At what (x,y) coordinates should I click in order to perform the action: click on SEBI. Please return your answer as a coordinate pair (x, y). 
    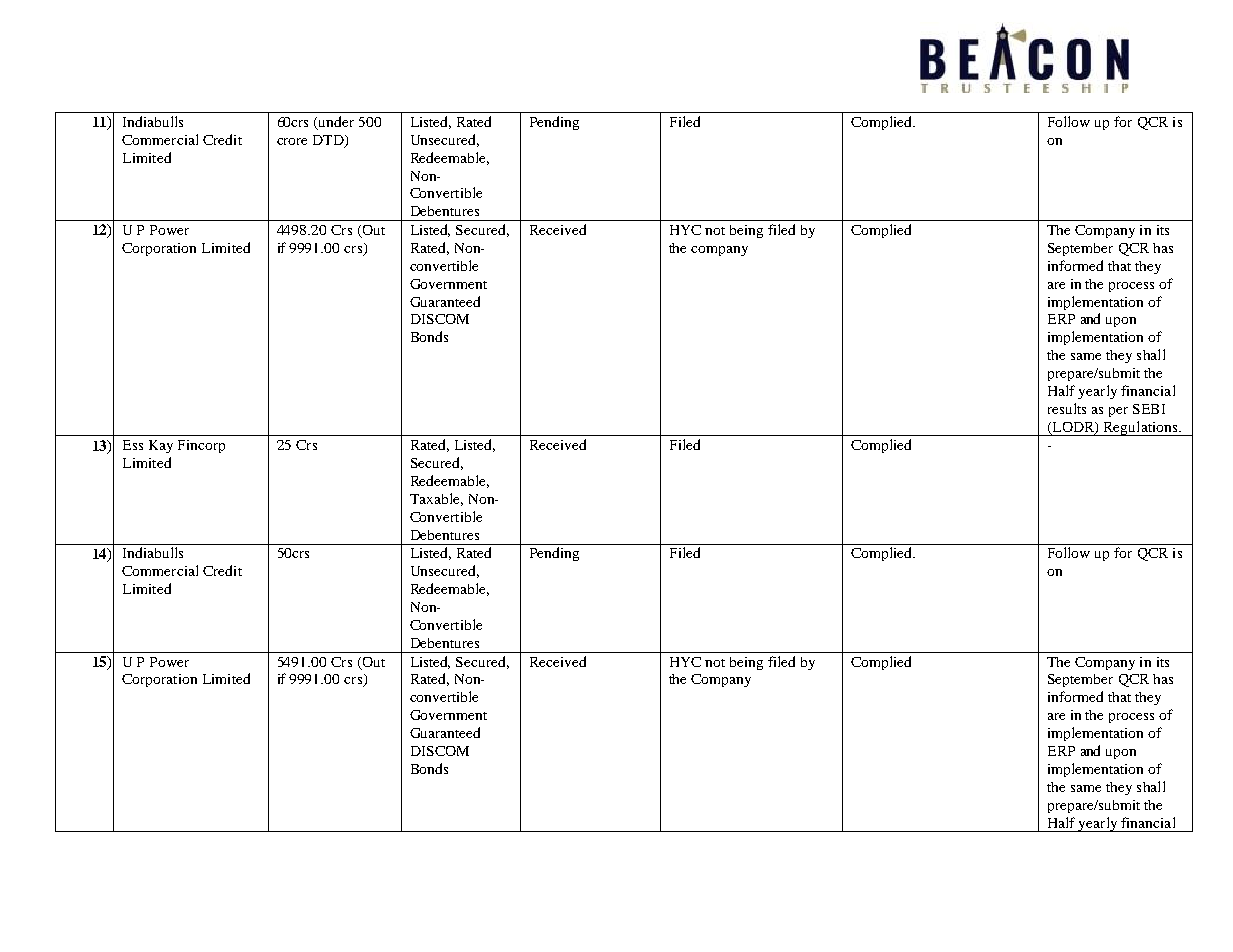
    Looking at the image, I should click on (1149, 409).
